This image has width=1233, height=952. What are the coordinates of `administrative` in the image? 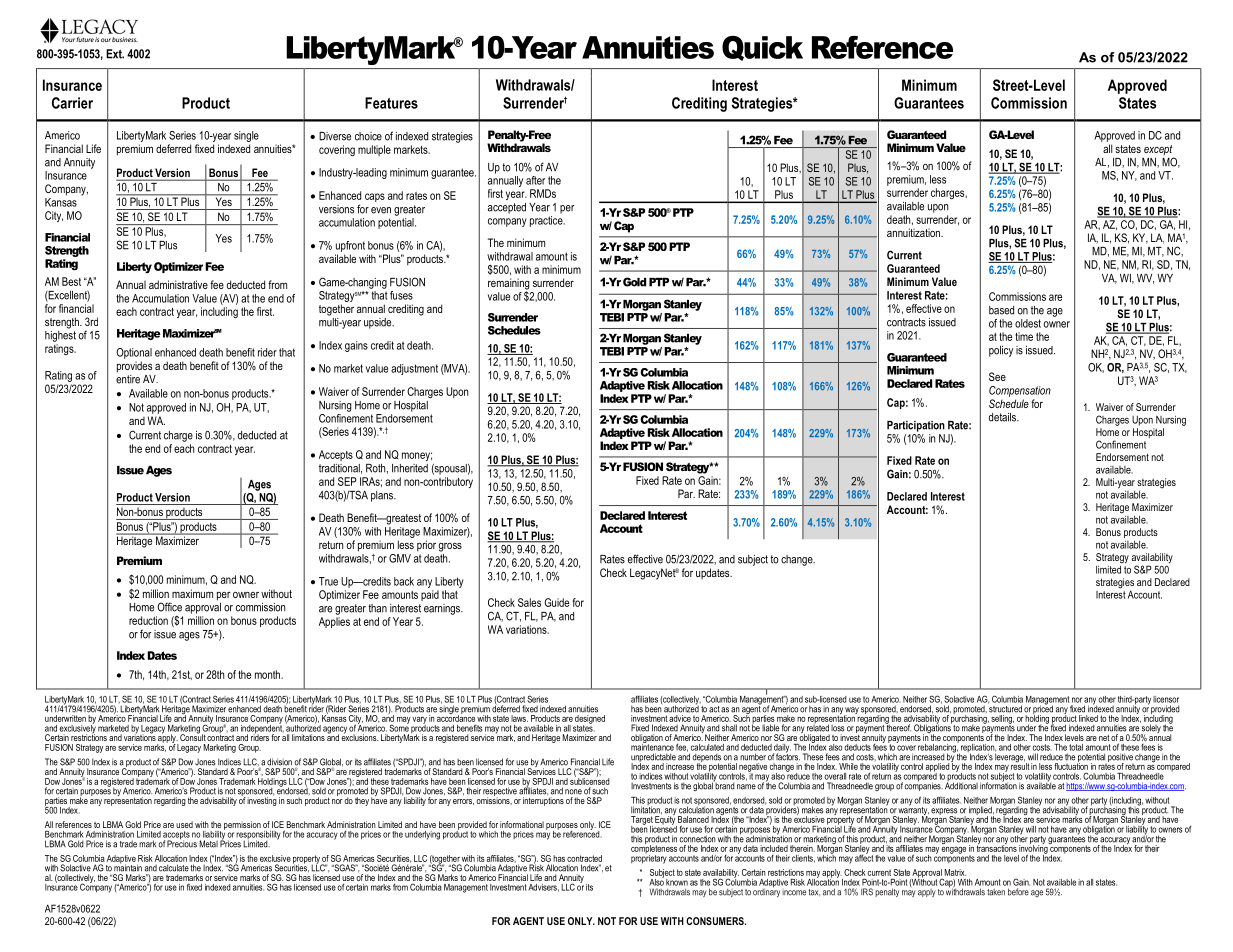 It's located at (178, 284).
